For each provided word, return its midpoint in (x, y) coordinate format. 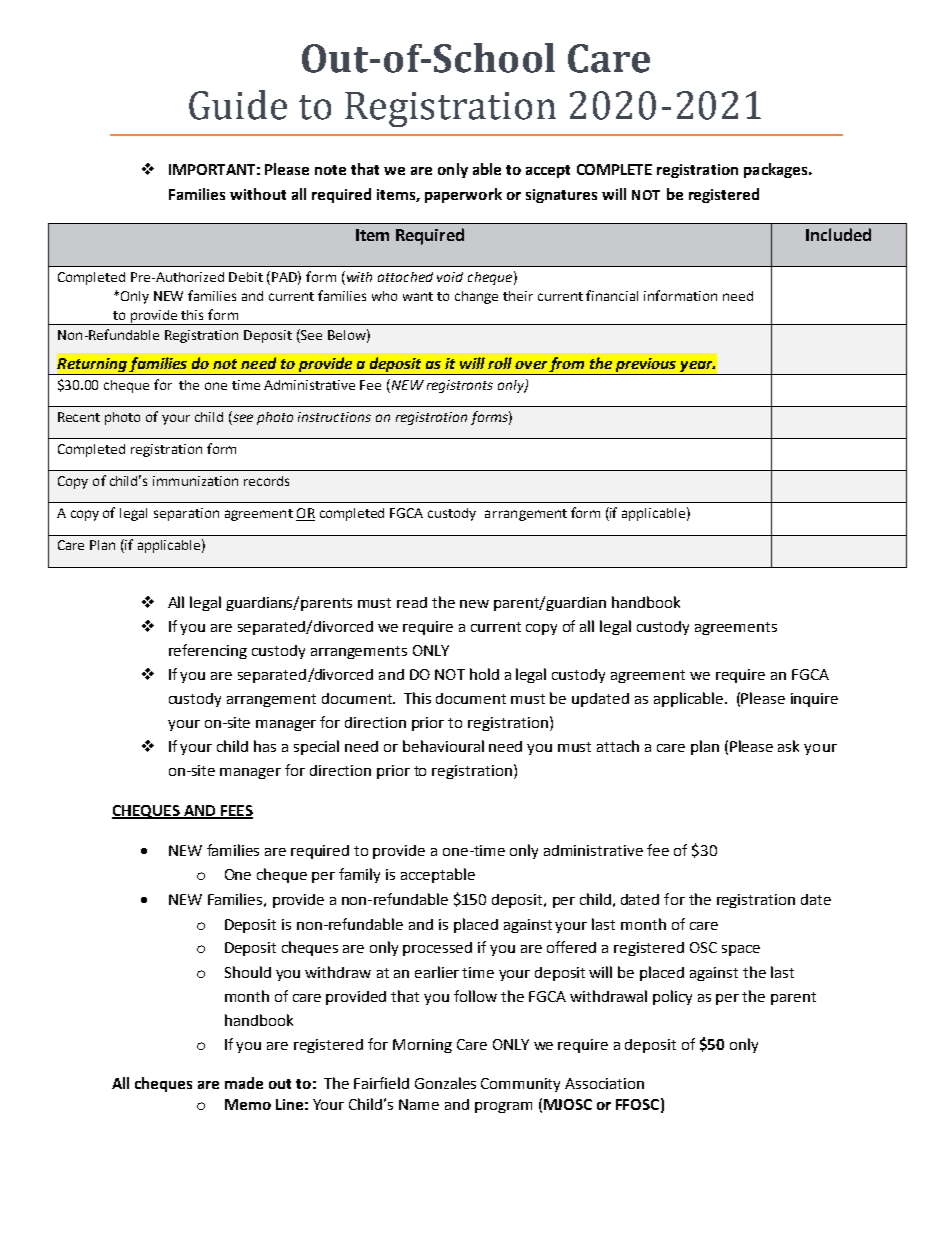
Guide (238, 105)
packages (777, 170)
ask (788, 746)
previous (646, 366)
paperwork (463, 195)
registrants (460, 386)
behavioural (443, 746)
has (265, 746)
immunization (195, 481)
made (244, 1083)
